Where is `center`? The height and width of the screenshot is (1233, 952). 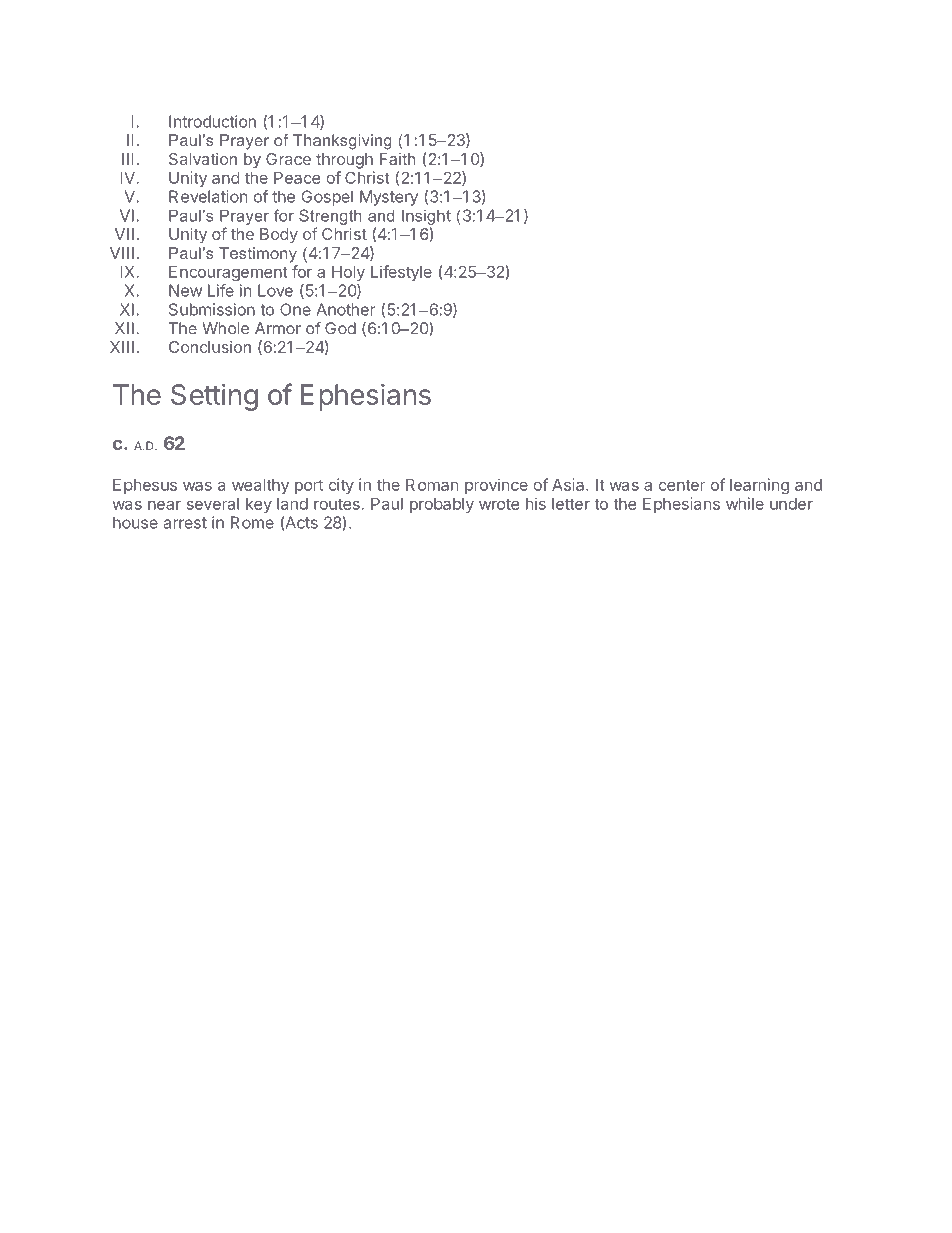
center is located at coordinates (682, 485).
